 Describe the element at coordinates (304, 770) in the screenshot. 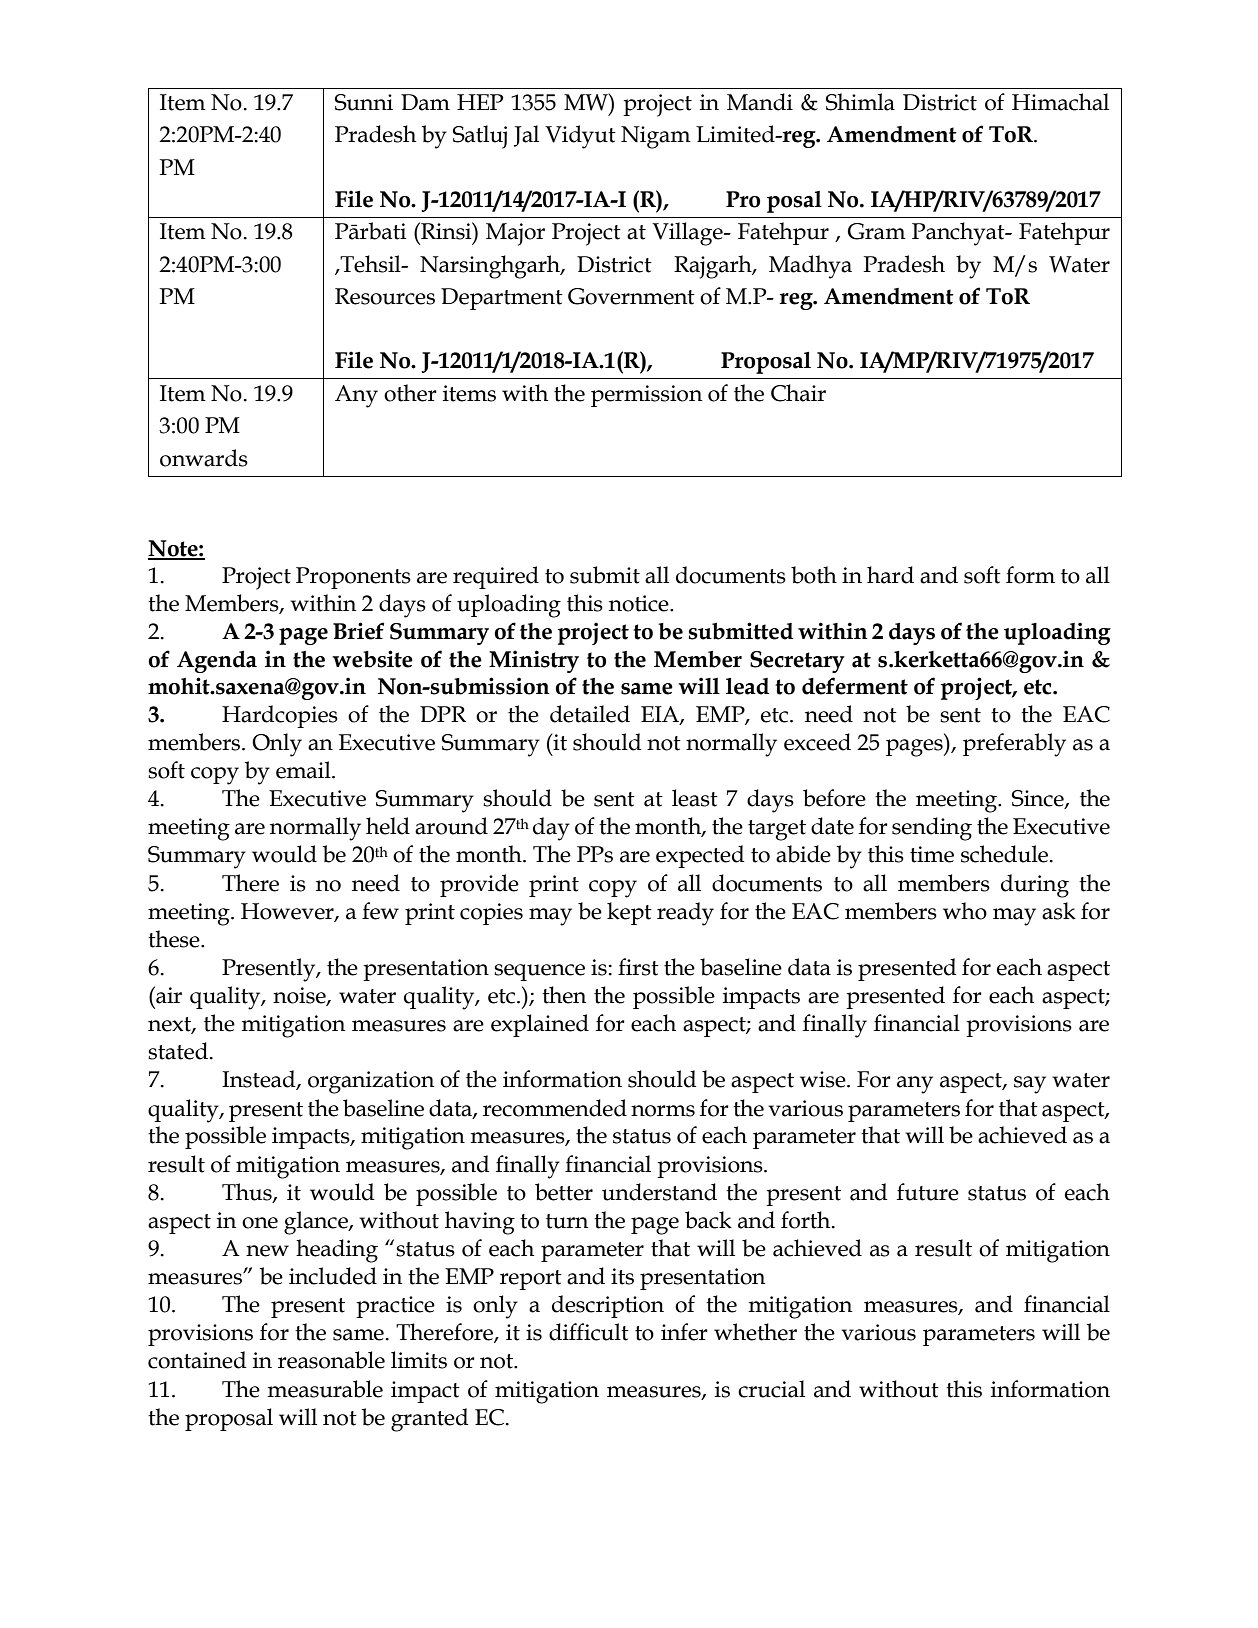

I see `email` at that location.
